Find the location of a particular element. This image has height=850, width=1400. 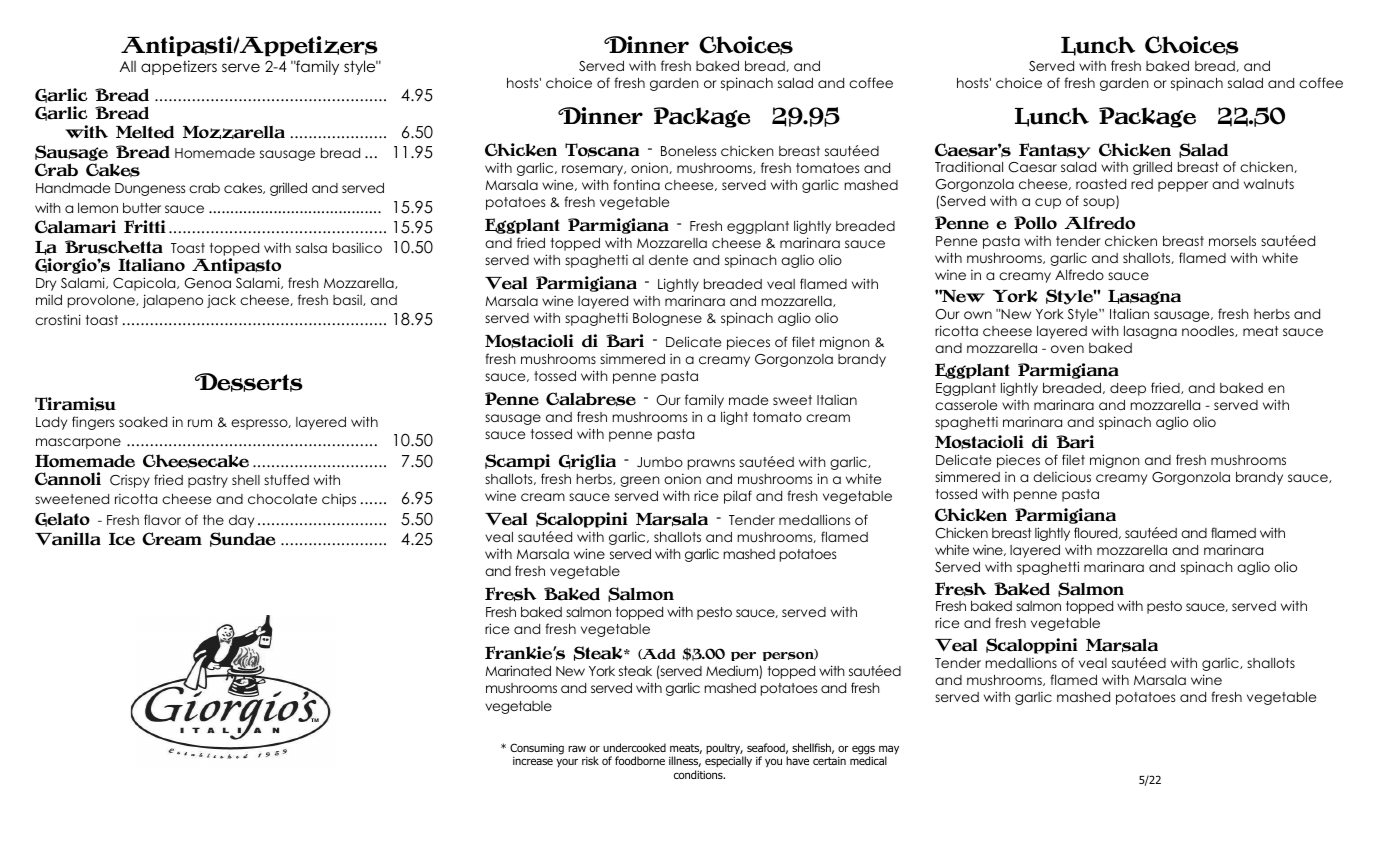

Boneless is located at coordinates (688, 151).
